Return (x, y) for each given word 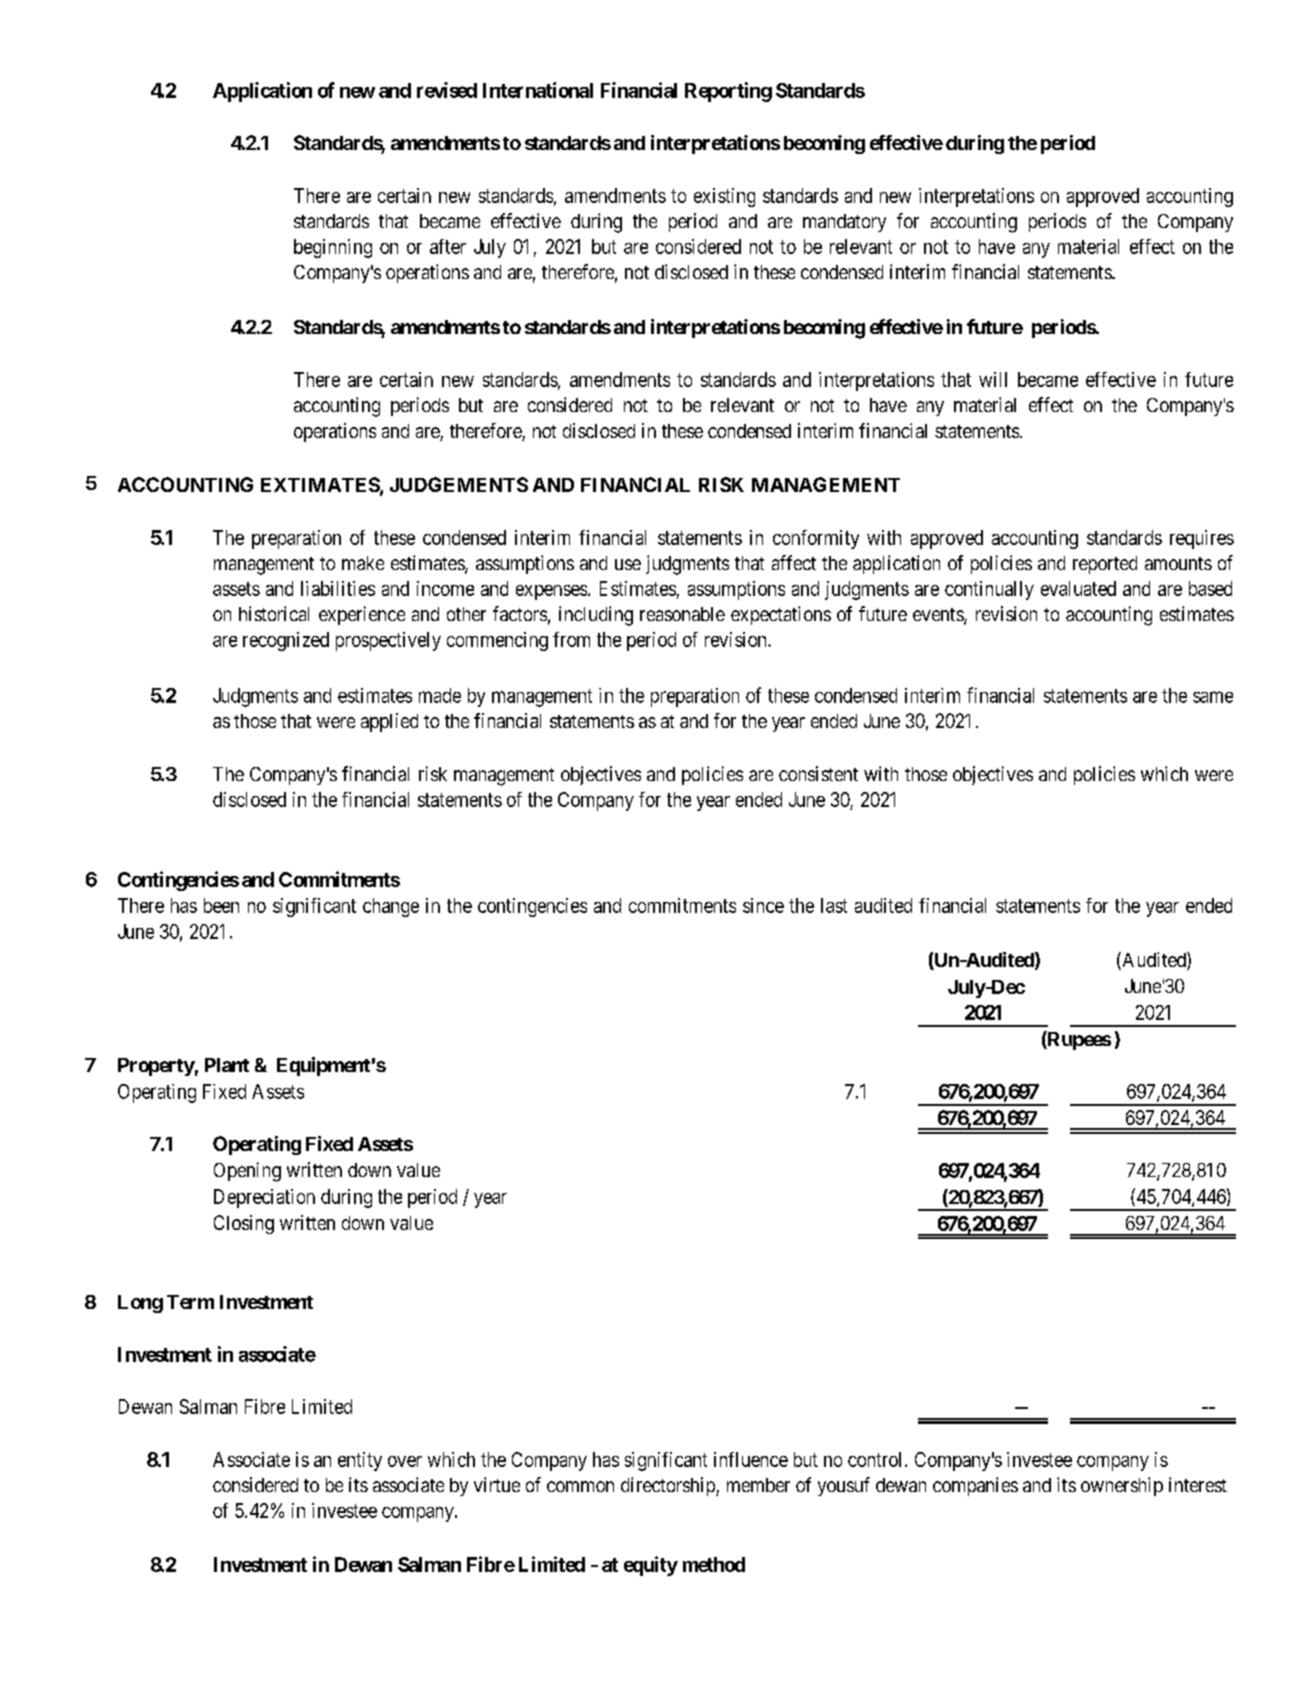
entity (360, 1461)
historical (274, 613)
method (714, 1564)
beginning (333, 248)
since (763, 905)
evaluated (1078, 588)
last (834, 905)
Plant (227, 1065)
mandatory (844, 223)
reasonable (682, 614)
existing (724, 197)
